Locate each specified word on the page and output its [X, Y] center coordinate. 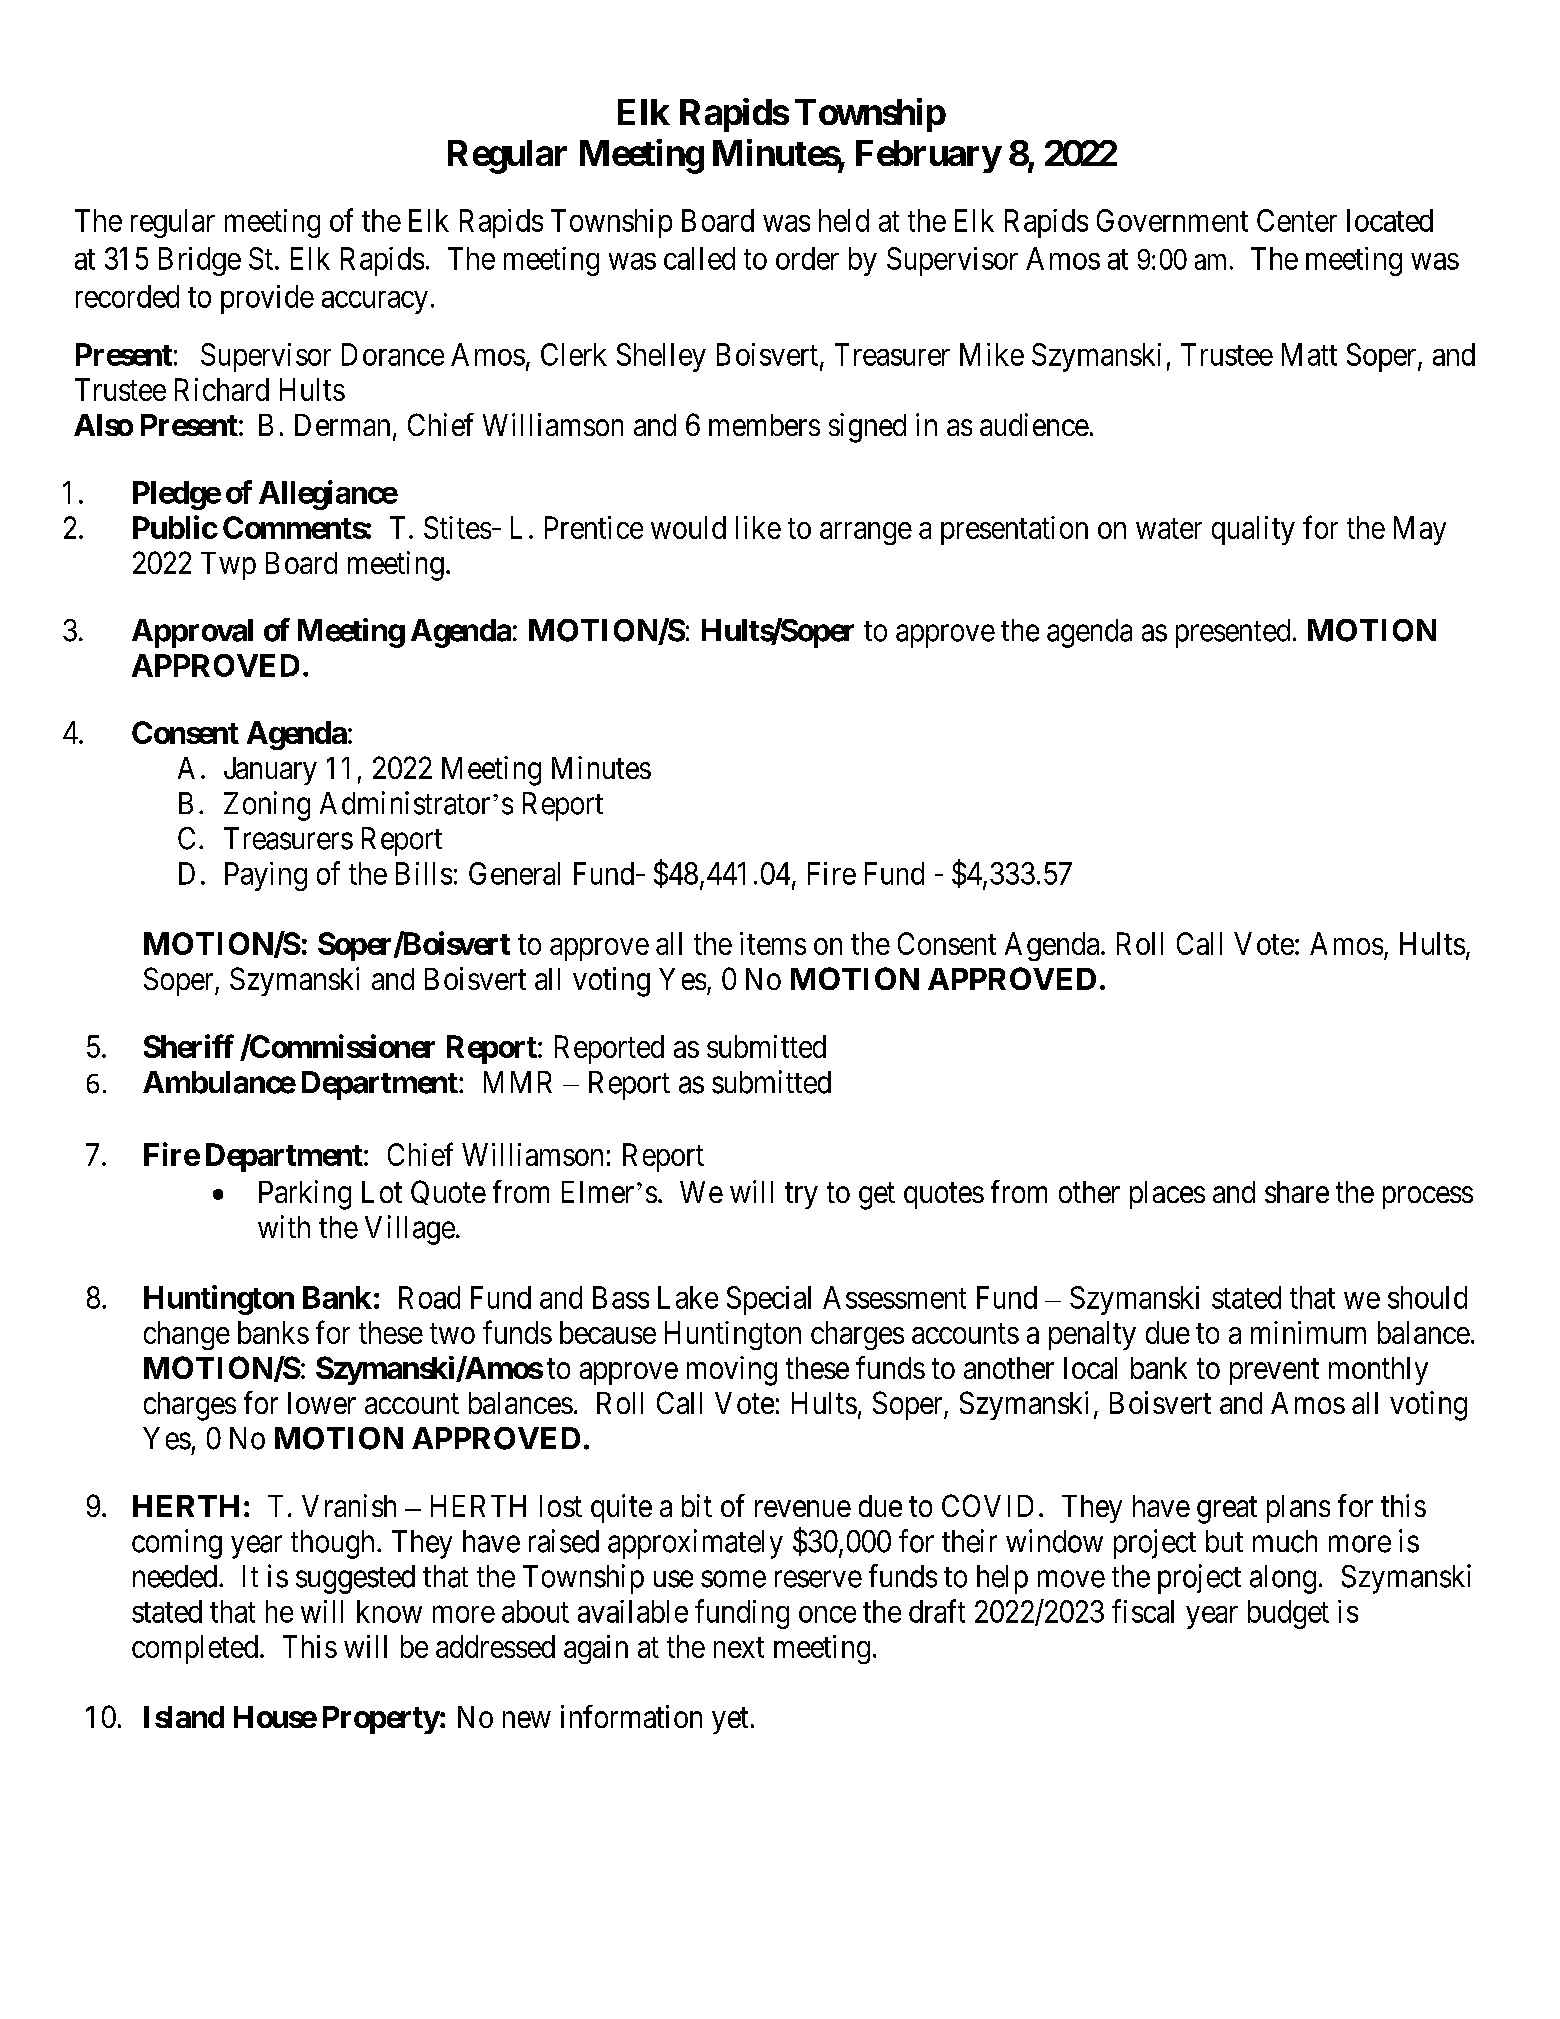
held [844, 220]
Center [1297, 220]
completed [195, 1649]
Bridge [200, 261]
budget [1288, 1614]
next [739, 1647]
